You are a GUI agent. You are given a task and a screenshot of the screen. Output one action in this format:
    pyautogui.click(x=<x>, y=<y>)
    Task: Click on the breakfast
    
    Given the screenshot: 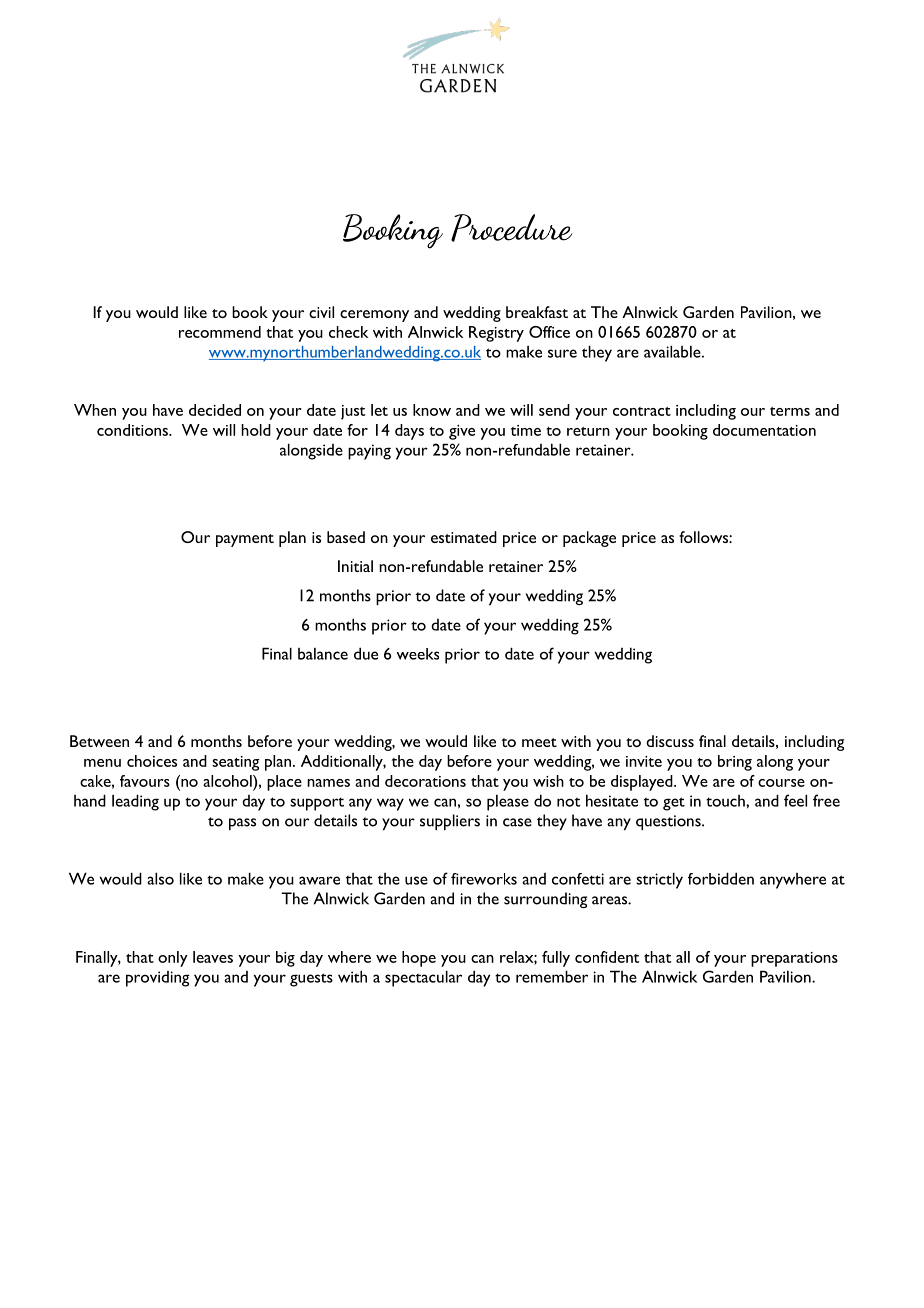 What is the action you would take?
    pyautogui.click(x=537, y=312)
